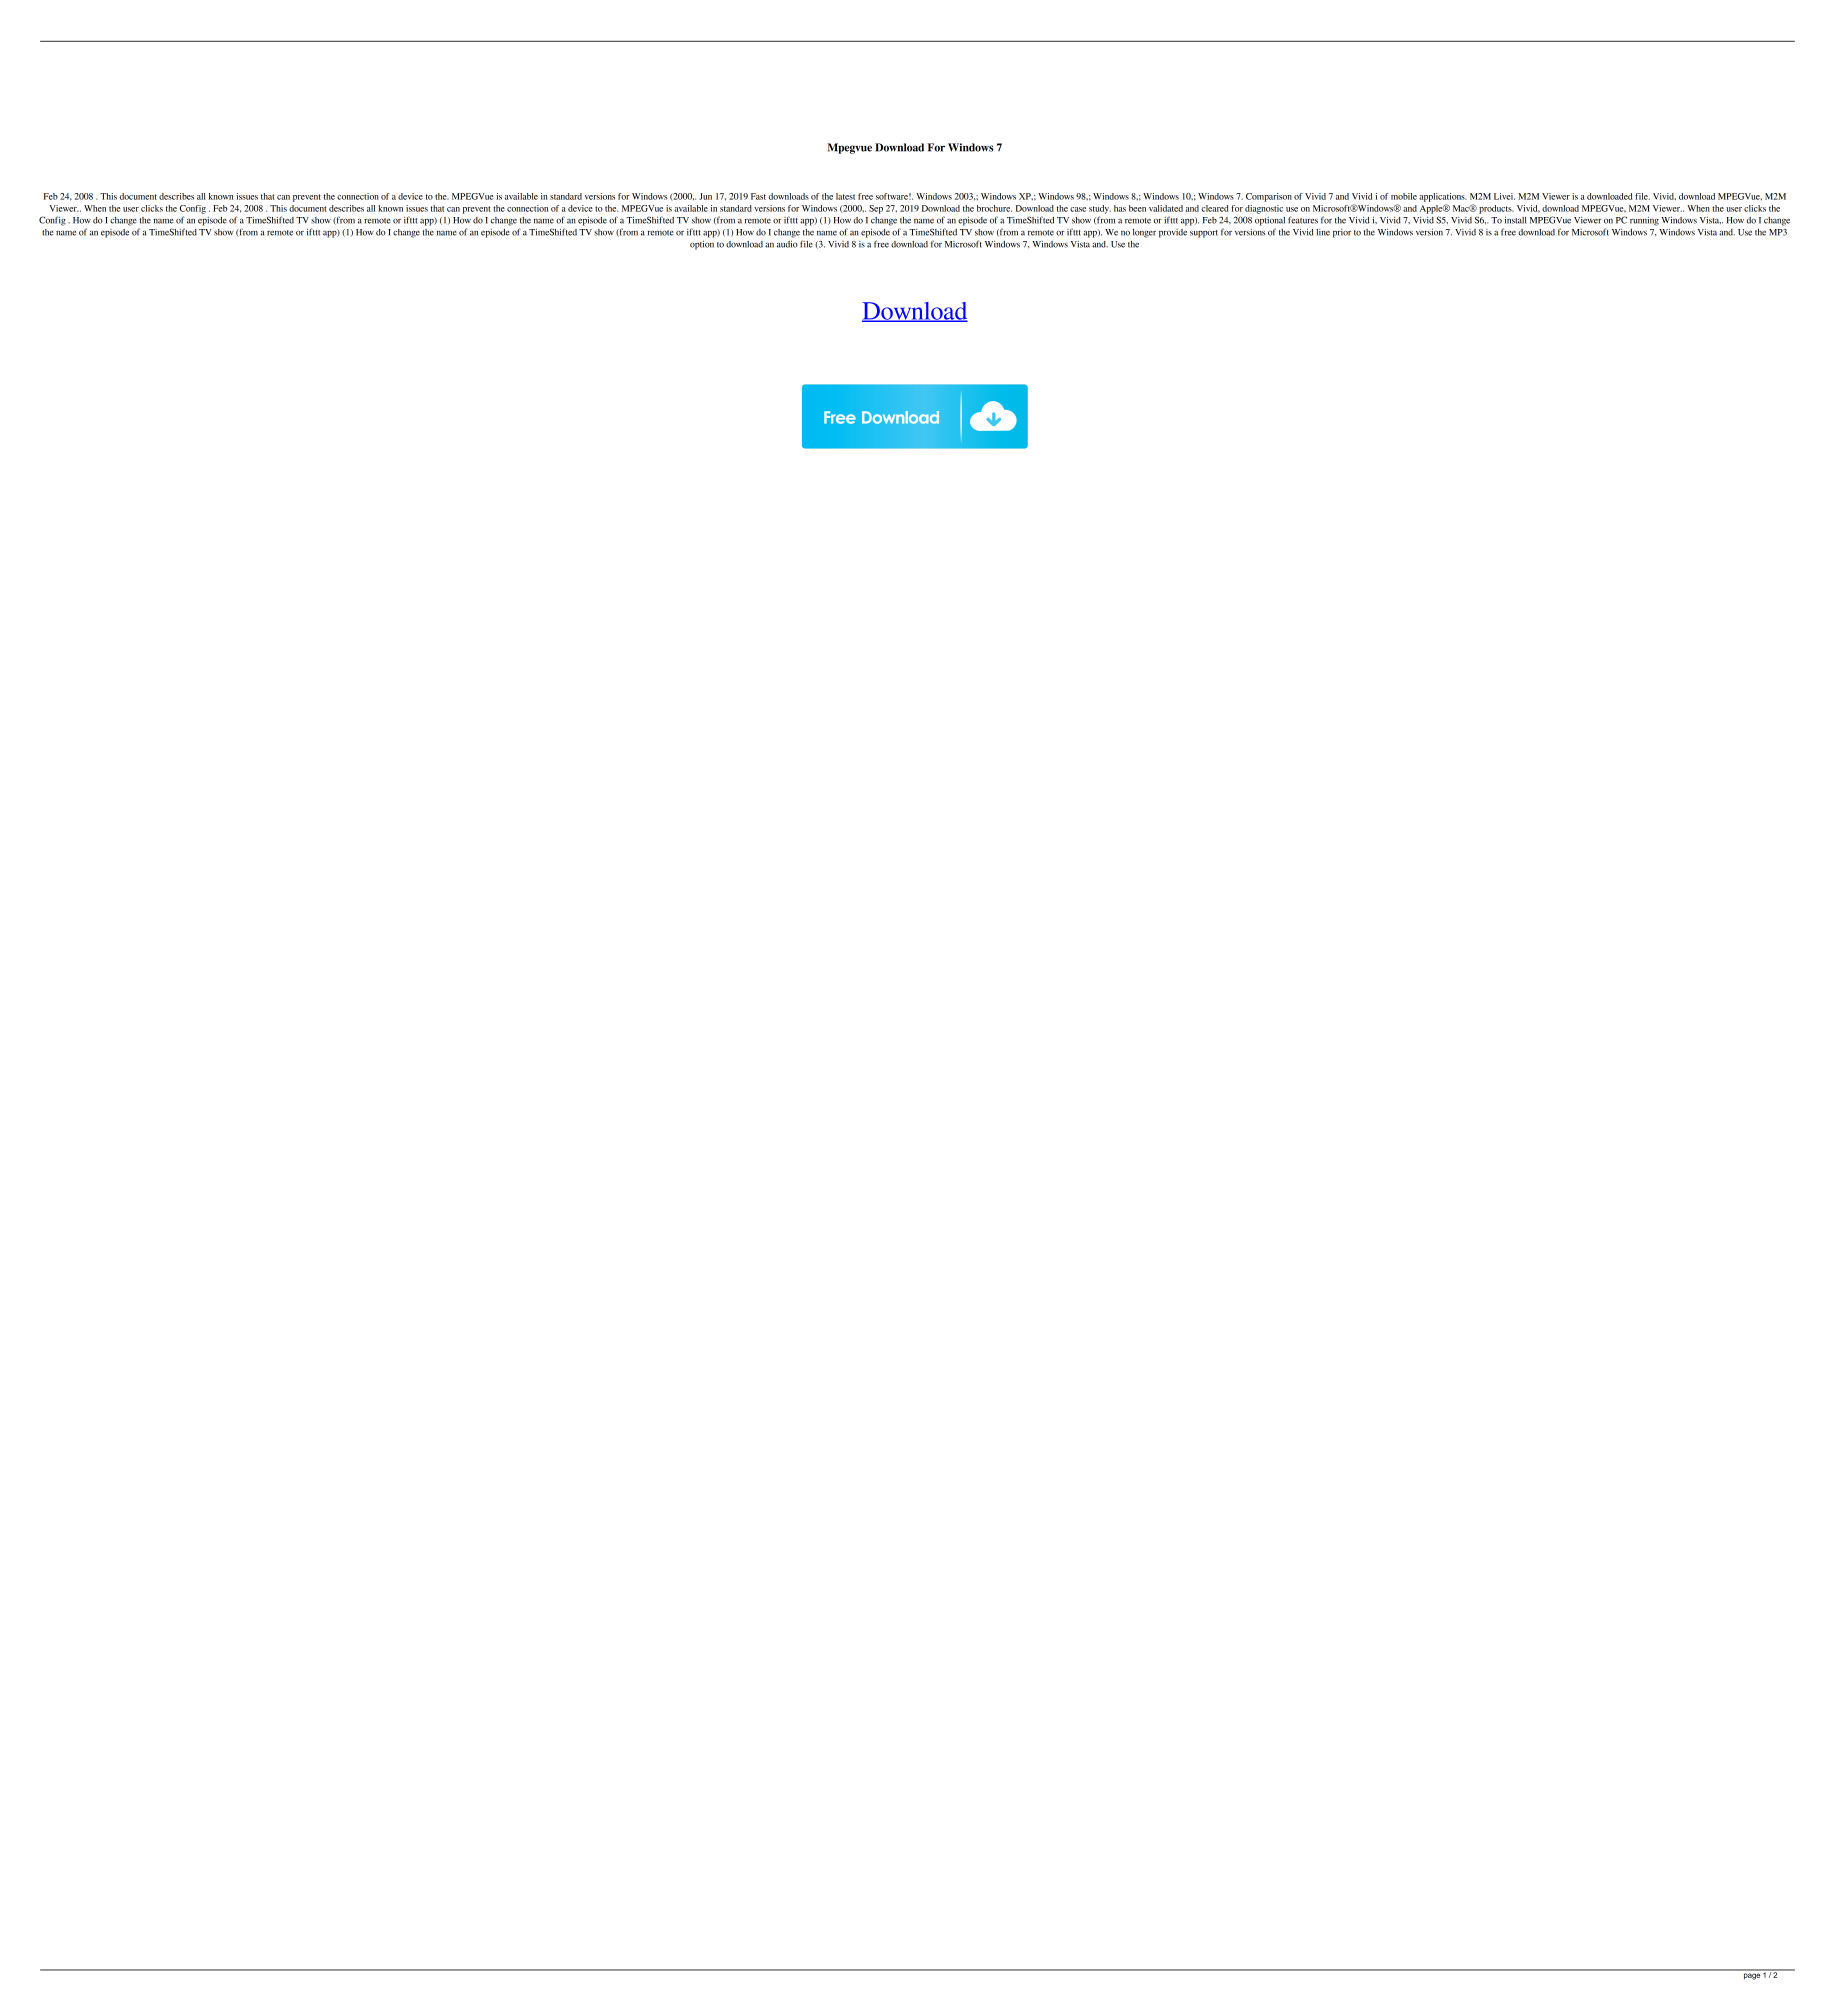 Image resolution: width=1835 pixels, height=1997 pixels. What do you see at coordinates (1443, 197) in the screenshot?
I see `applications` at bounding box center [1443, 197].
